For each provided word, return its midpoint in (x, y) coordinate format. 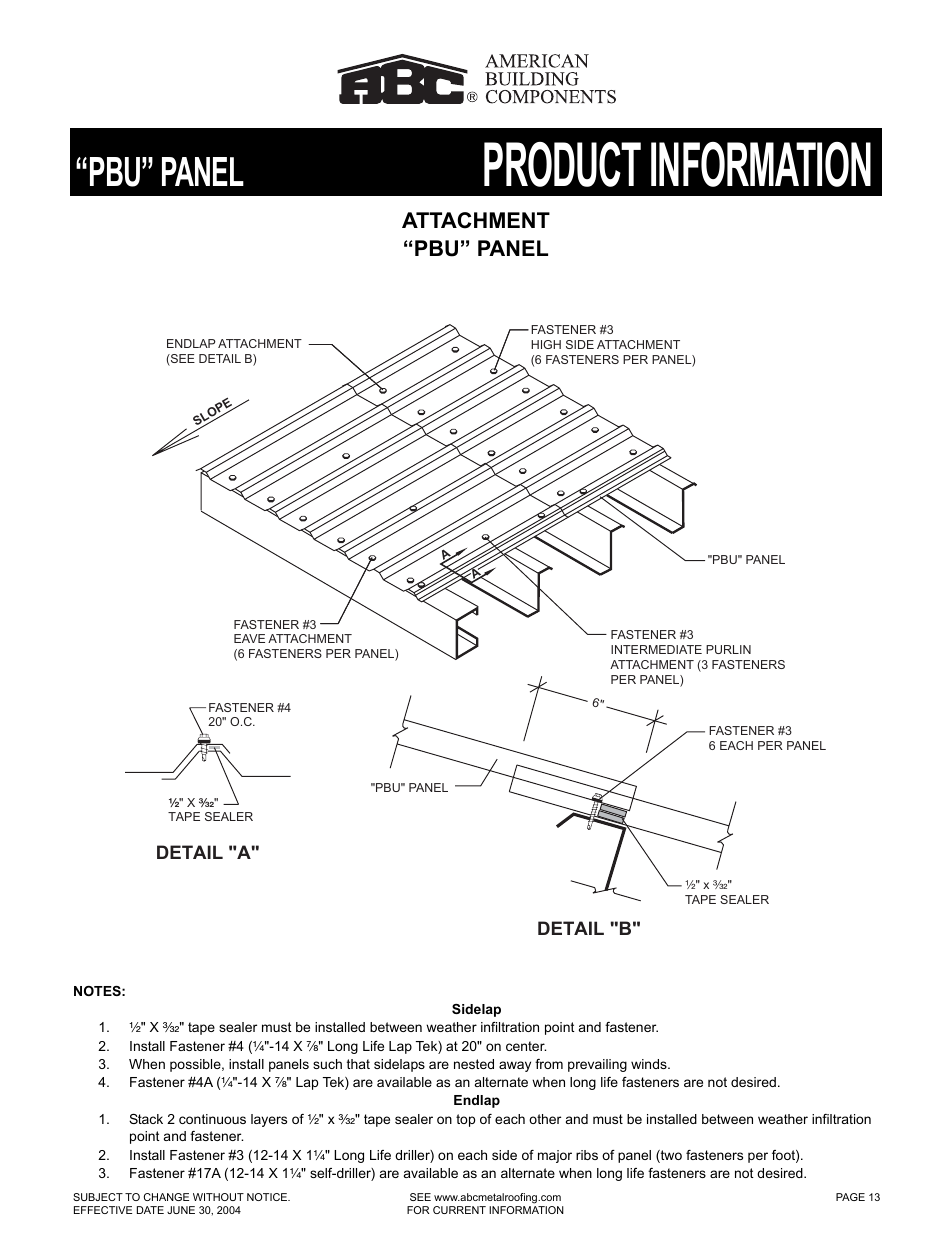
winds (650, 1064)
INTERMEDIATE (656, 649)
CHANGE (166, 1197)
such (327, 1064)
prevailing (597, 1065)
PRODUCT (562, 164)
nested (474, 1064)
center (526, 1046)
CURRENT (459, 1210)
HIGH (546, 344)
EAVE (249, 638)
